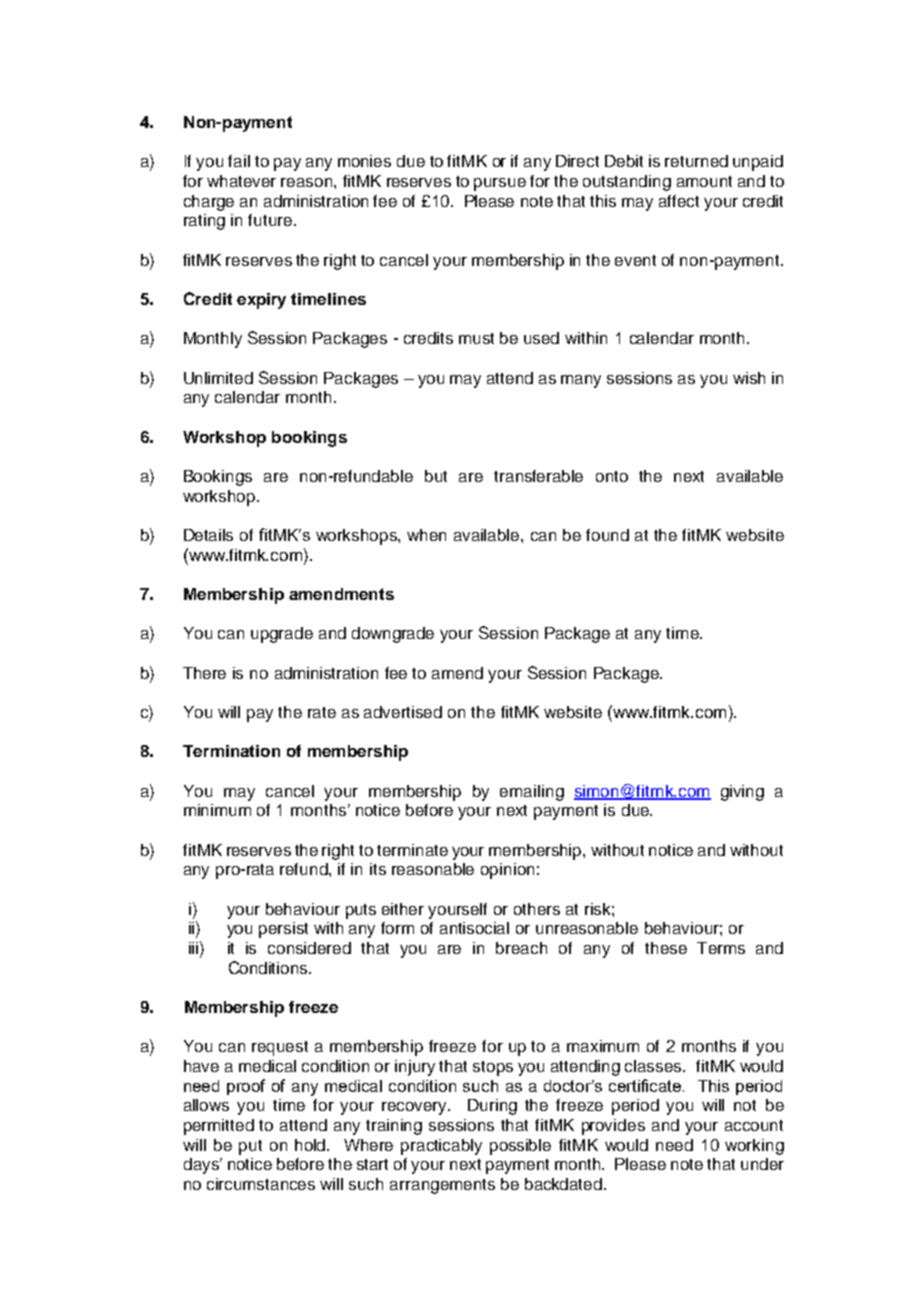 Image resolution: width=924 pixels, height=1309 pixels. I want to click on opinion, so click(507, 871).
